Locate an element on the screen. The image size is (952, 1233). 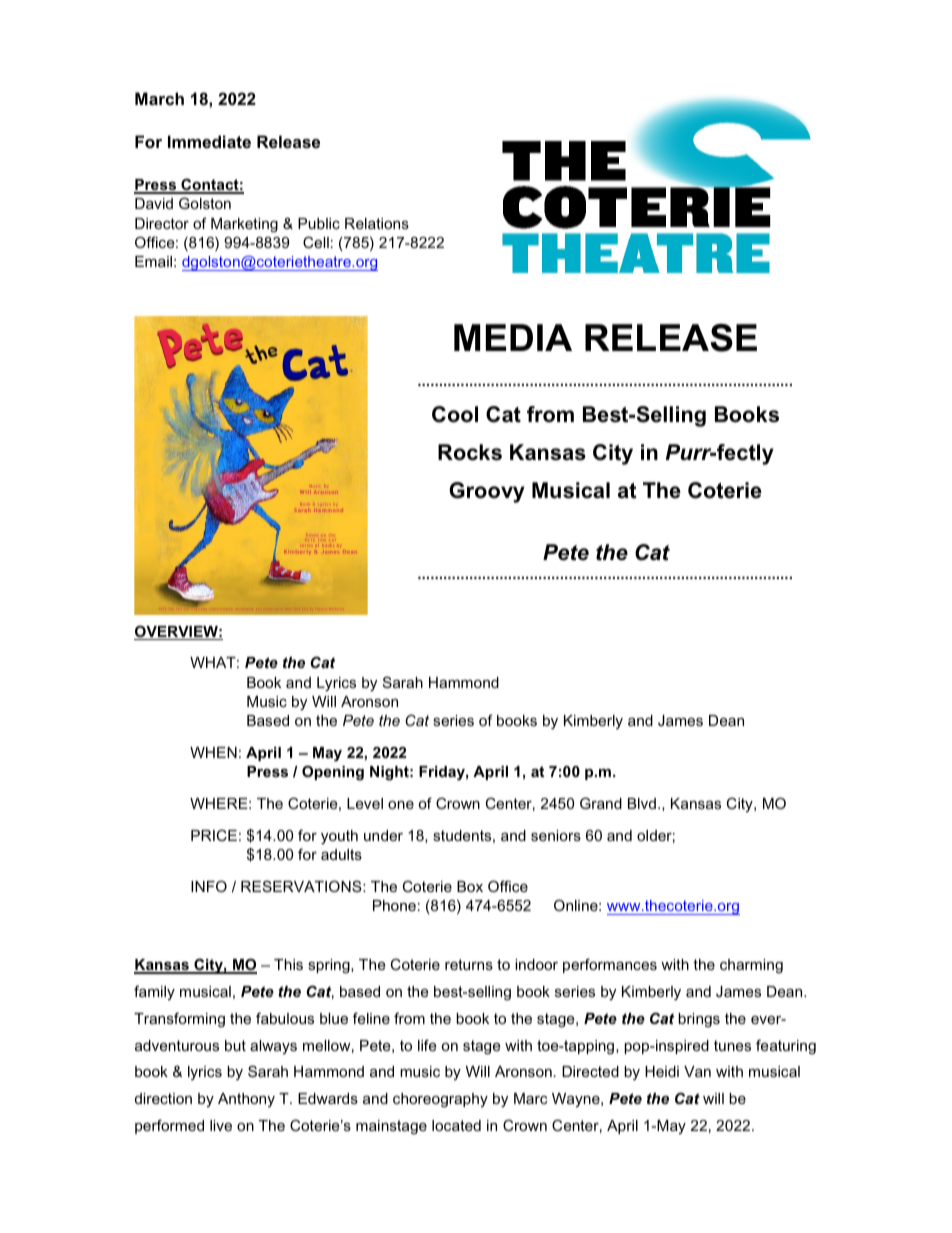
choreography is located at coordinates (440, 1100).
